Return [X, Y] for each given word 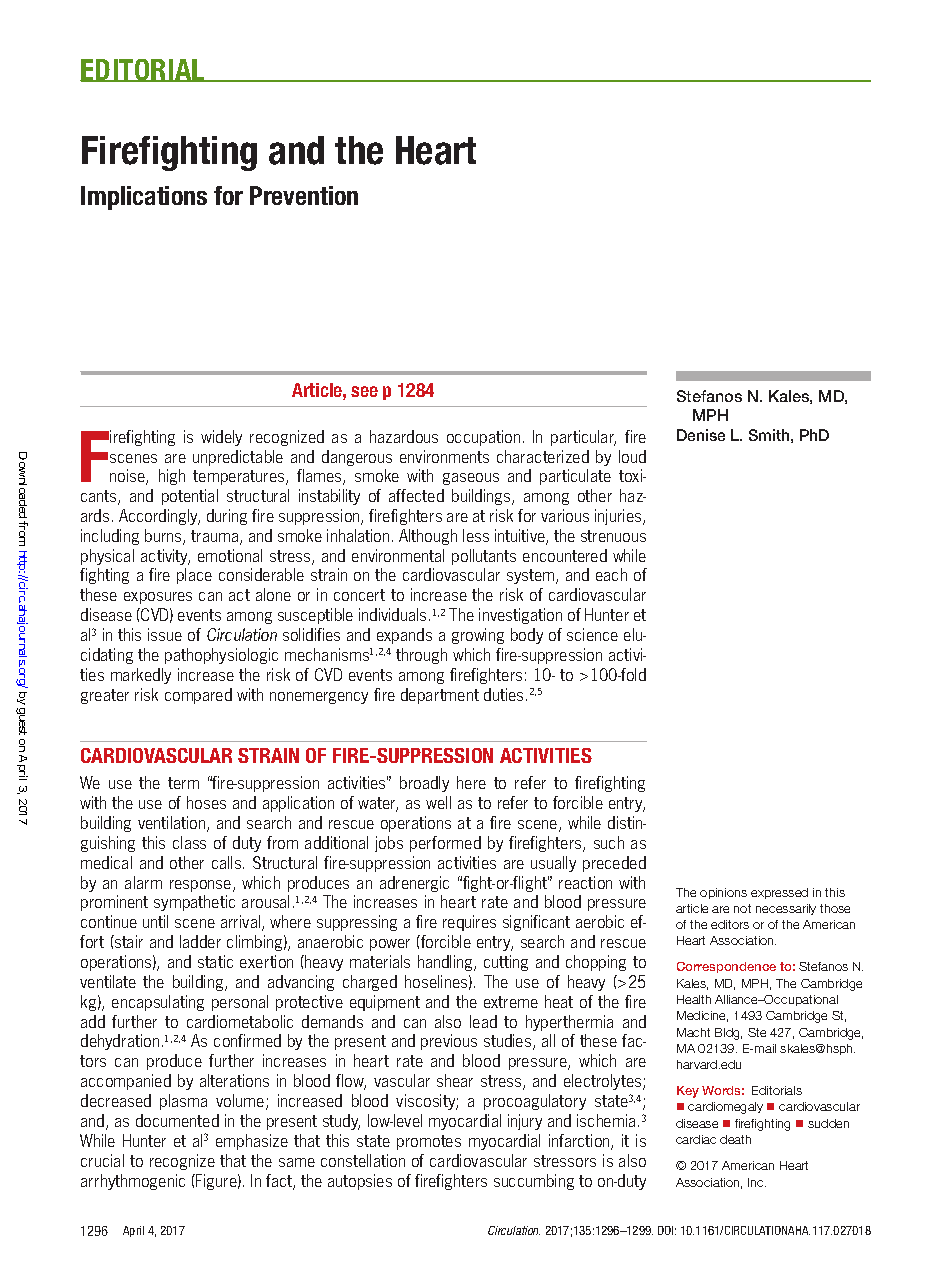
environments [444, 456]
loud [632, 456]
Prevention [304, 195]
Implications [144, 198]
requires [469, 923]
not [742, 908]
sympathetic [194, 903]
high [172, 477]
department [440, 696]
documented [177, 1120]
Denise [701, 435]
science [592, 634]
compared [198, 696]
